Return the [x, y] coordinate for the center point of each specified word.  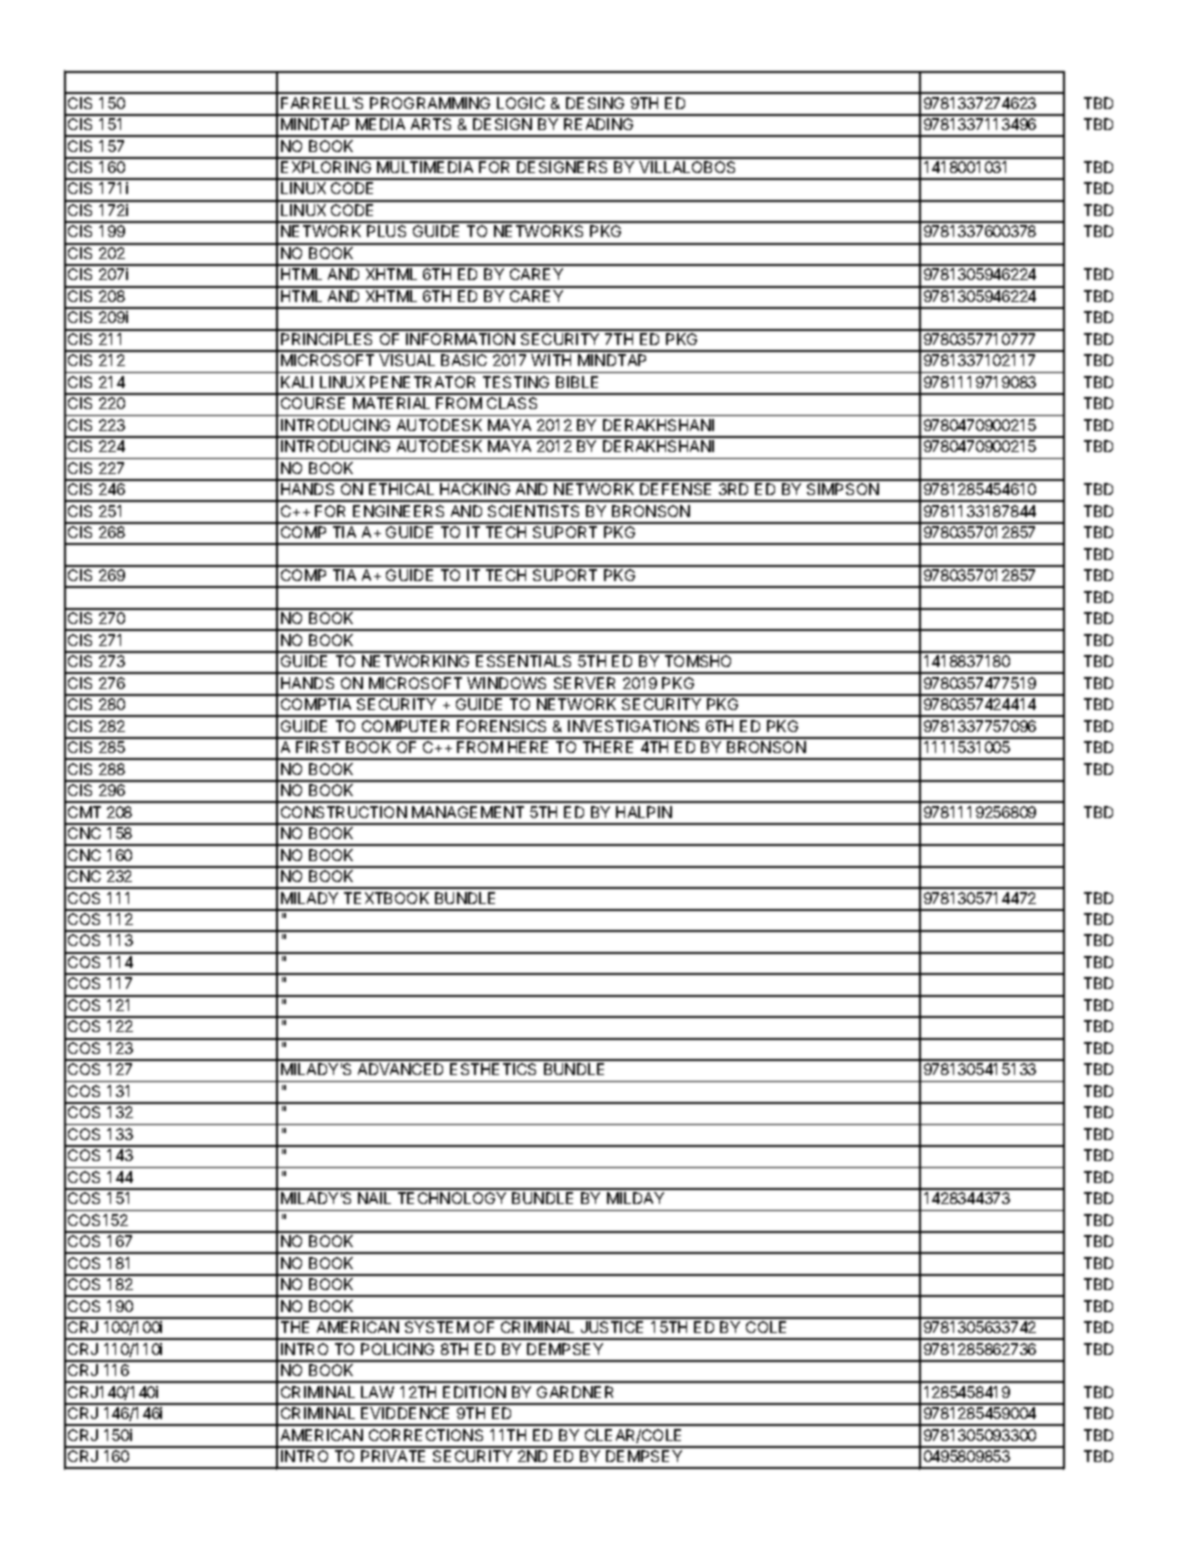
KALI [297, 382]
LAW [377, 1392]
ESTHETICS [493, 1069]
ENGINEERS [398, 511]
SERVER [584, 683]
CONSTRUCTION [344, 812]
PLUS [386, 231]
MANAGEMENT [468, 812]
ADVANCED [400, 1069]
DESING [595, 103]
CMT [84, 812]
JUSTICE [612, 1327]
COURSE [313, 403]
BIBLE [577, 382]
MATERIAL [391, 403]
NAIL [374, 1198]
